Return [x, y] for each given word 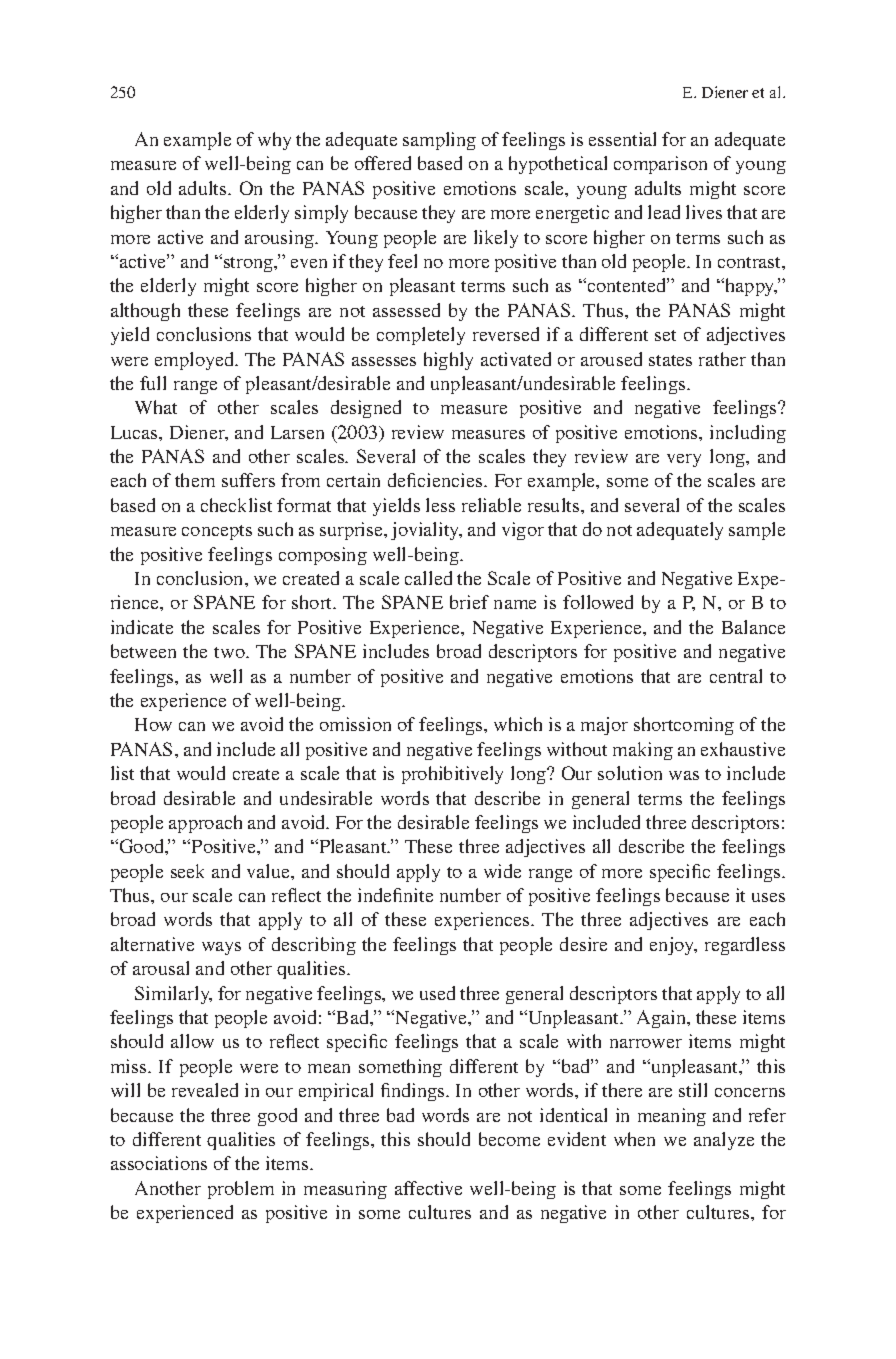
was [684, 775]
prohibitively [452, 775]
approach [205, 824]
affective [428, 1188]
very [684, 460]
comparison [660, 165]
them [195, 480]
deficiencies [436, 480]
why [274, 141]
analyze [724, 1141]
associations [159, 1163]
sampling [439, 141]
